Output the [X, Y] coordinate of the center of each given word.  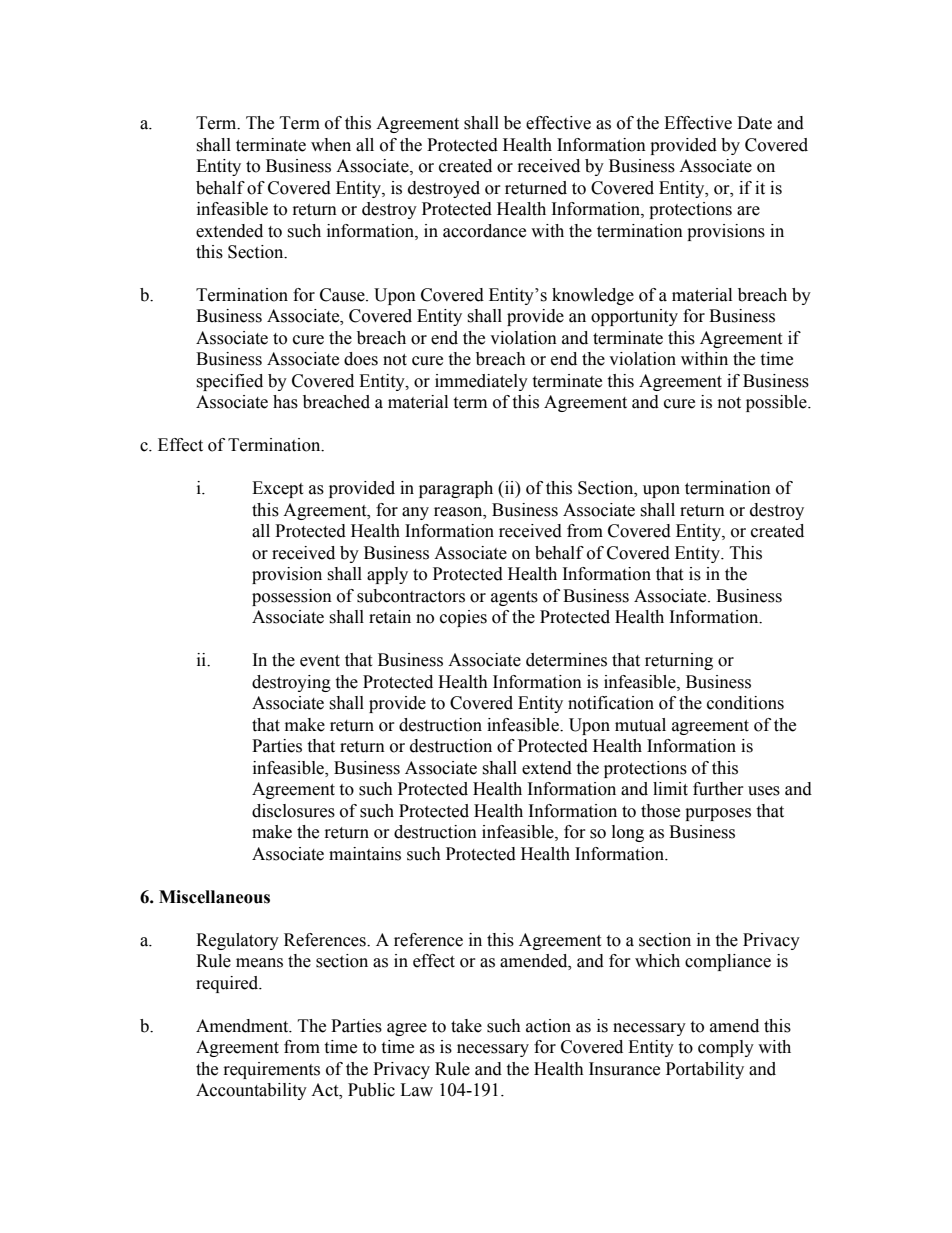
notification [611, 703]
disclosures [293, 811]
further [718, 789]
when [331, 145]
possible [777, 403]
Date [754, 123]
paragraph [456, 489]
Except [277, 489]
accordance [484, 231]
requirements [272, 1070]
